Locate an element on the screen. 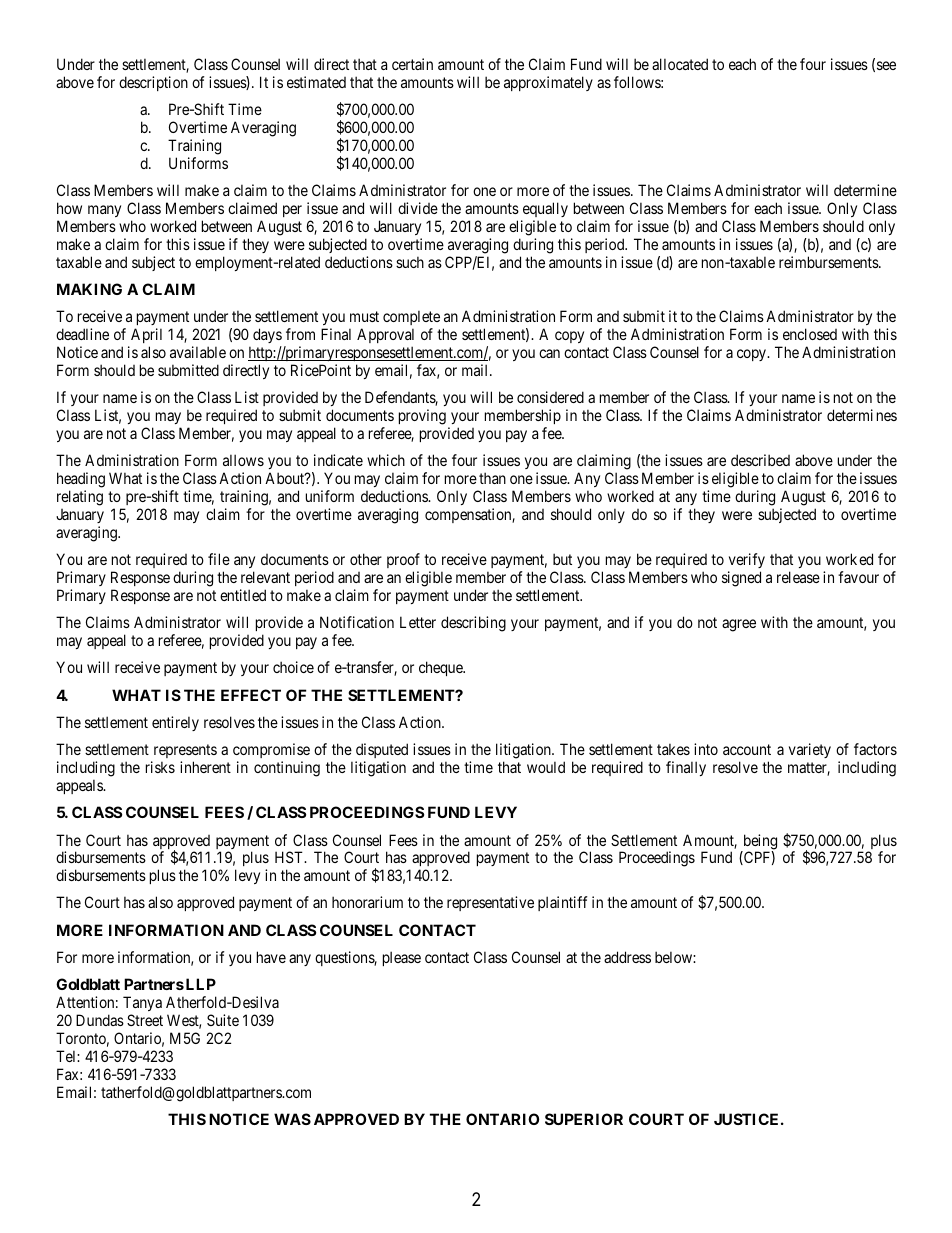 This screenshot has width=952, height=1233. certain is located at coordinates (412, 64).
